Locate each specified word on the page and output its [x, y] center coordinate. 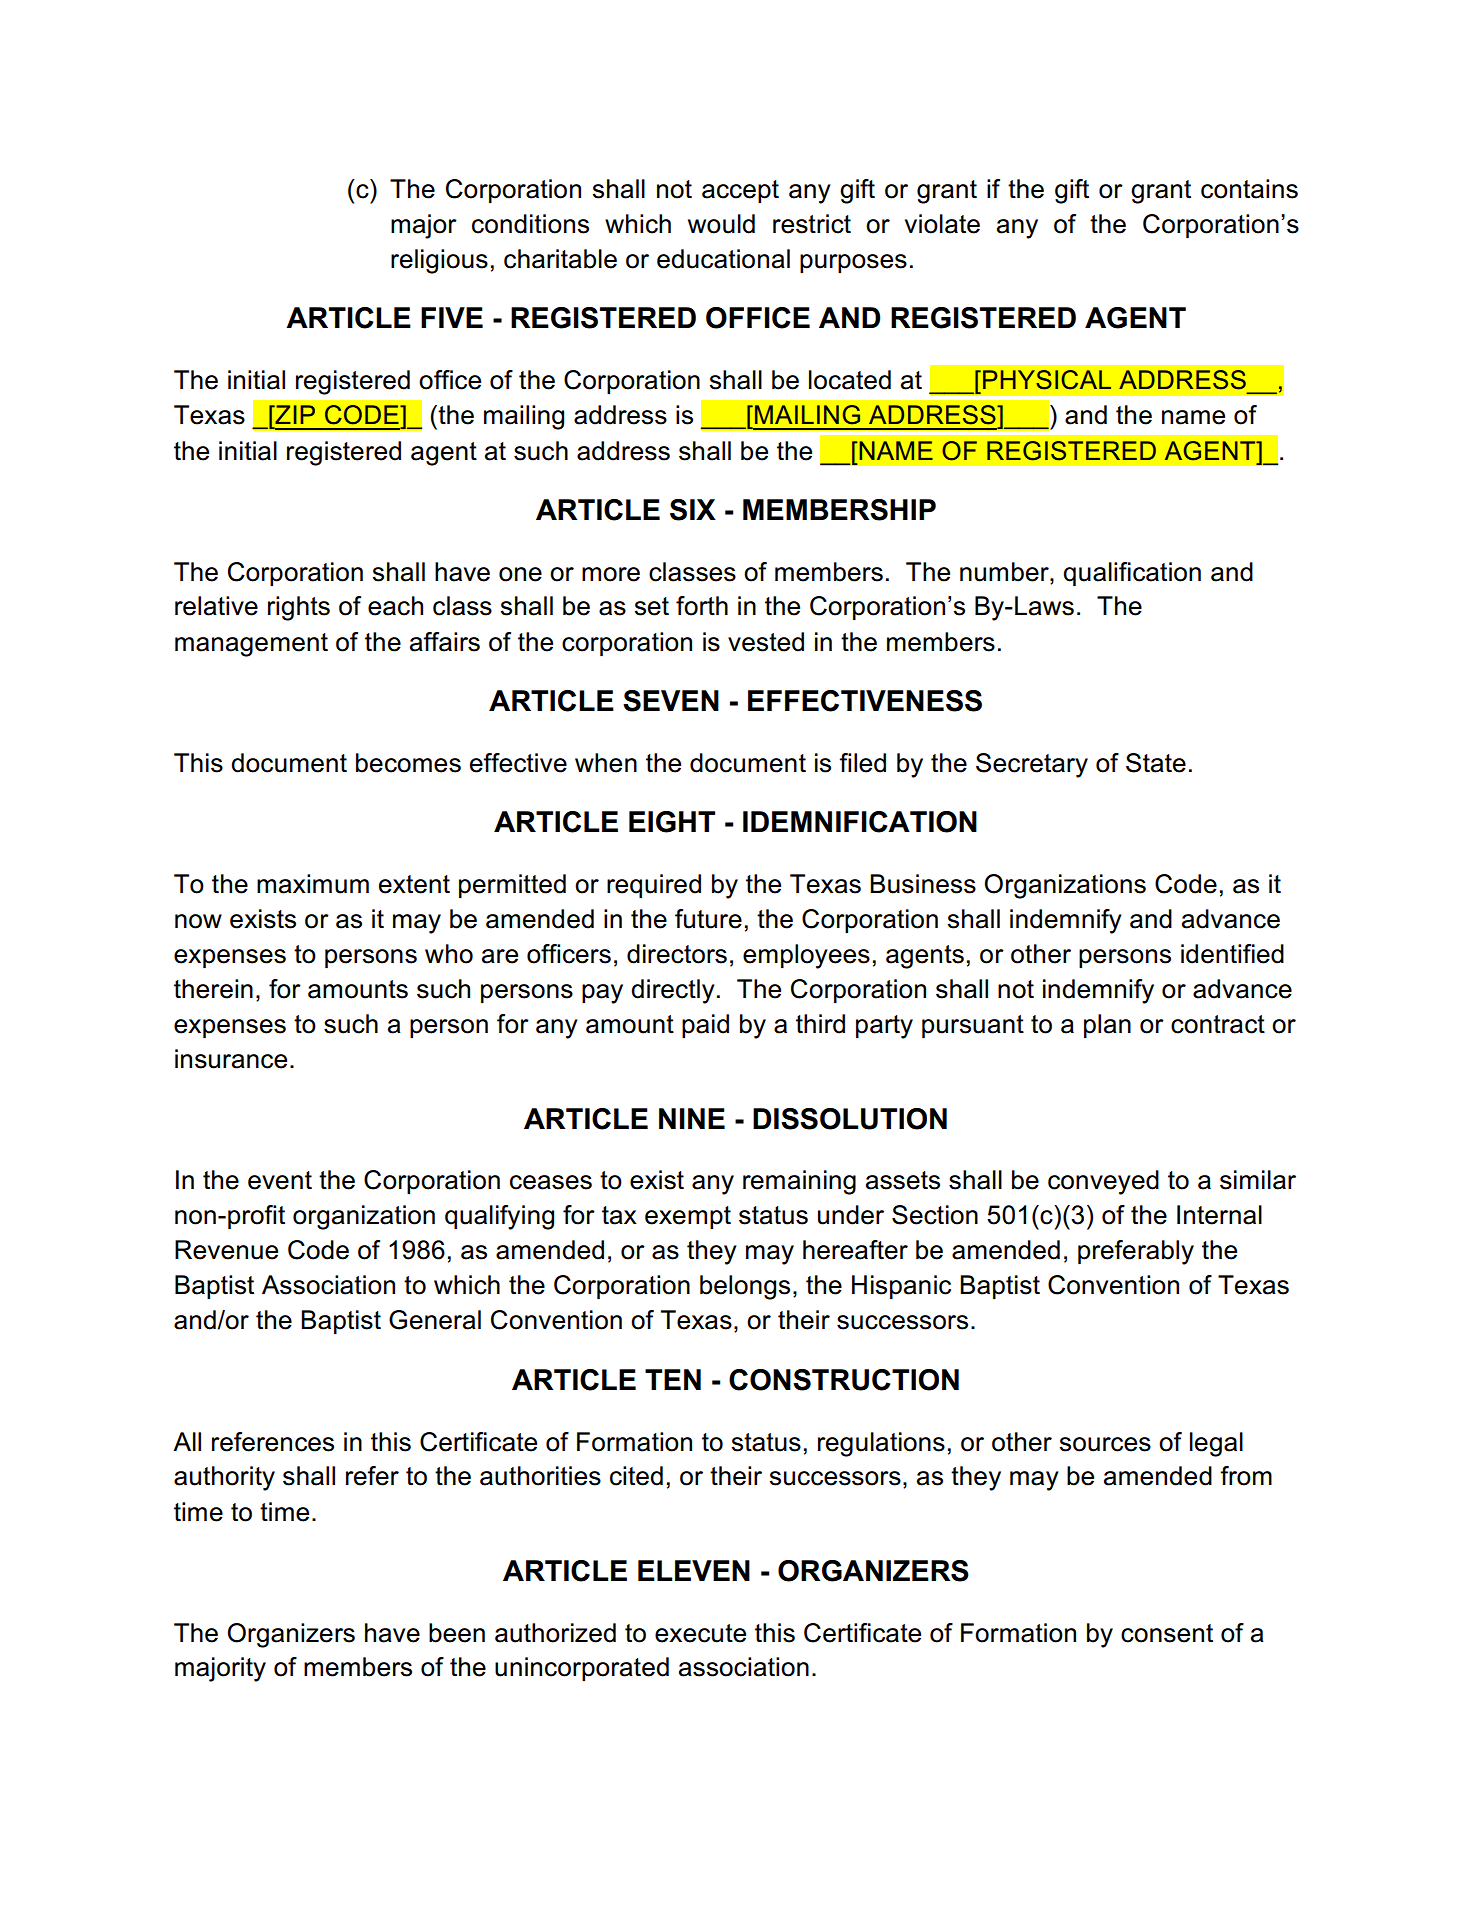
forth [702, 606]
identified [1232, 954]
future [708, 919]
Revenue [226, 1250]
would [721, 224]
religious [439, 261]
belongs [745, 1287]
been [457, 1633]
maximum [313, 884]
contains [1249, 189]
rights [299, 608]
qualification [1132, 574]
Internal [1219, 1215]
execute [700, 1633]
